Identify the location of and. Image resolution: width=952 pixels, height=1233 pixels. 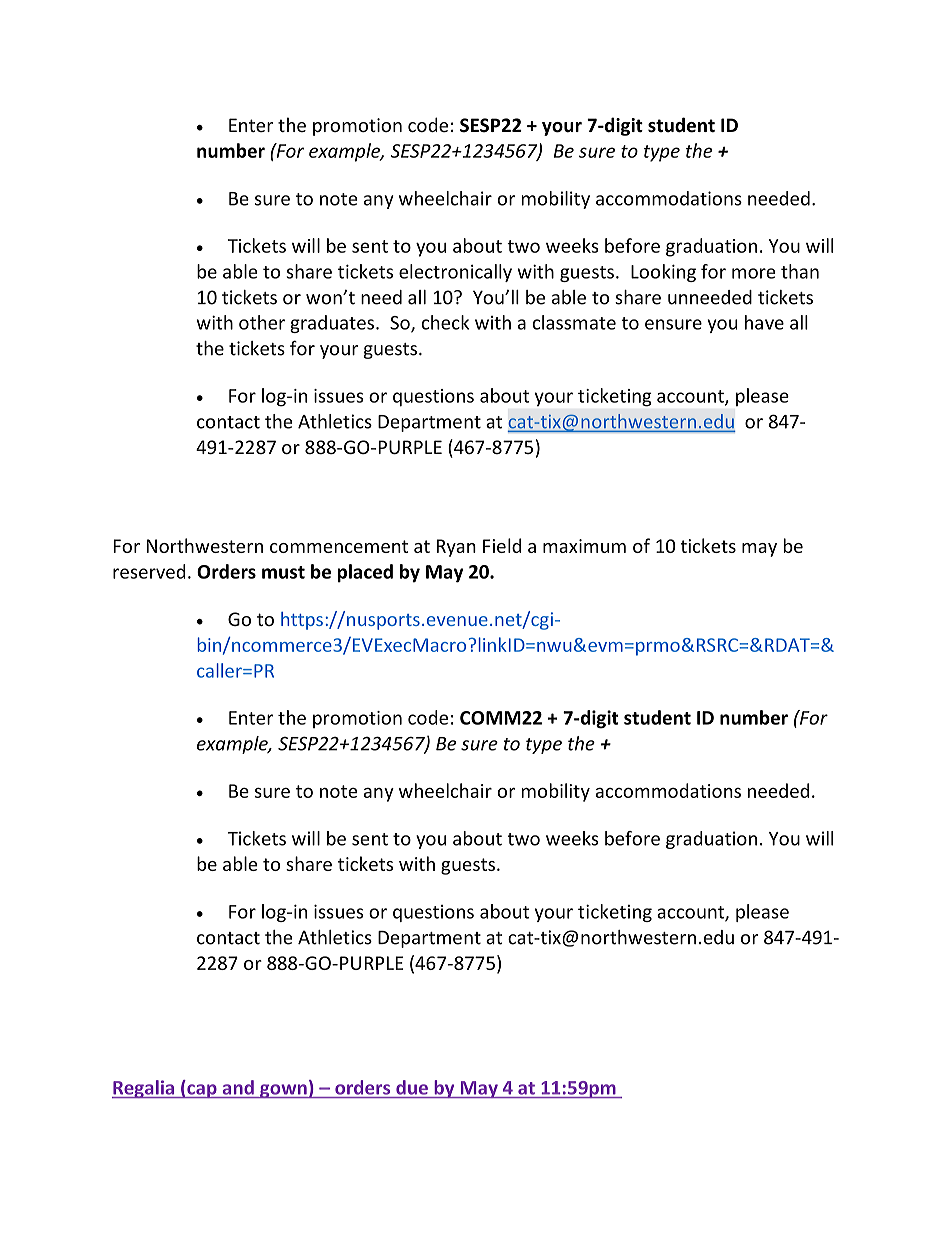
(238, 1087).
